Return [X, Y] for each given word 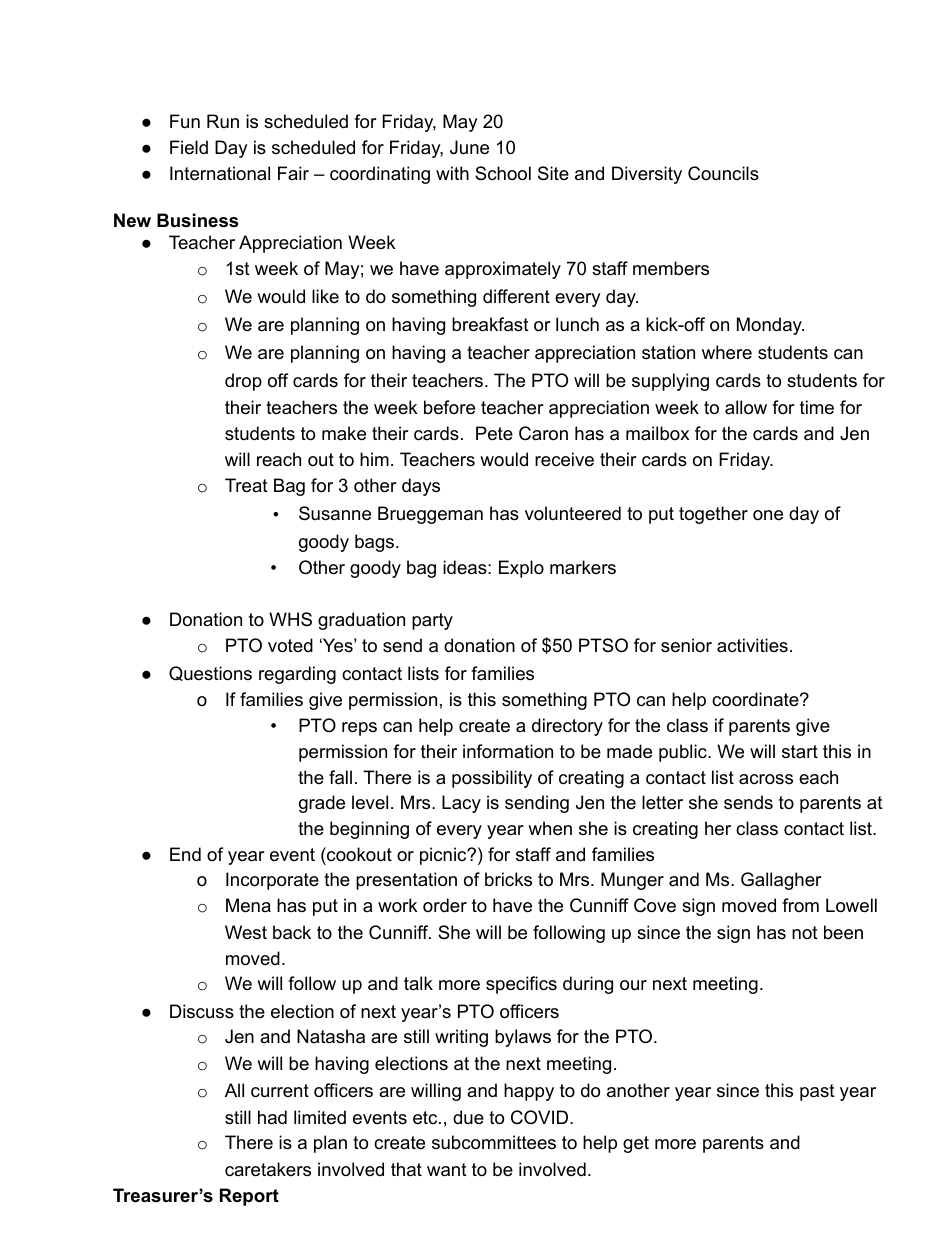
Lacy [461, 804]
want [447, 1170]
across [766, 779]
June [469, 147]
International [220, 173]
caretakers [268, 1169]
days [421, 487]
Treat [246, 485]
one [768, 515]
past [817, 1092]
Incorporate [272, 881]
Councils [723, 173]
